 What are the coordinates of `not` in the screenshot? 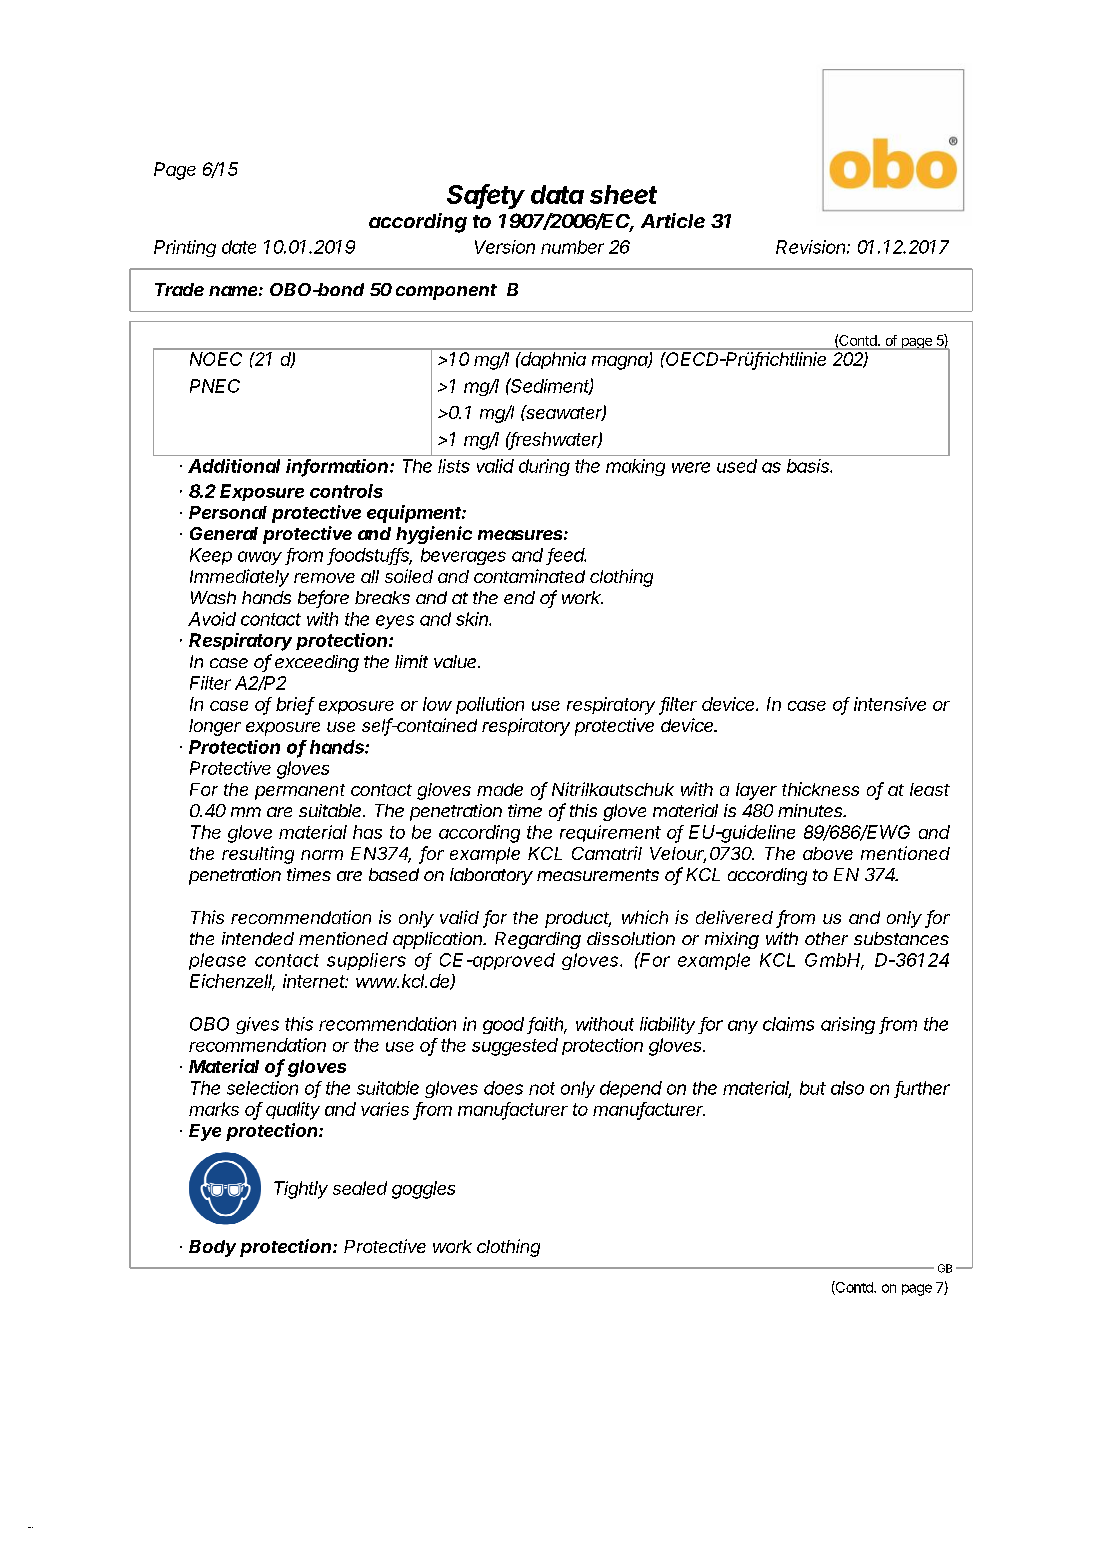 It's located at (542, 1088).
